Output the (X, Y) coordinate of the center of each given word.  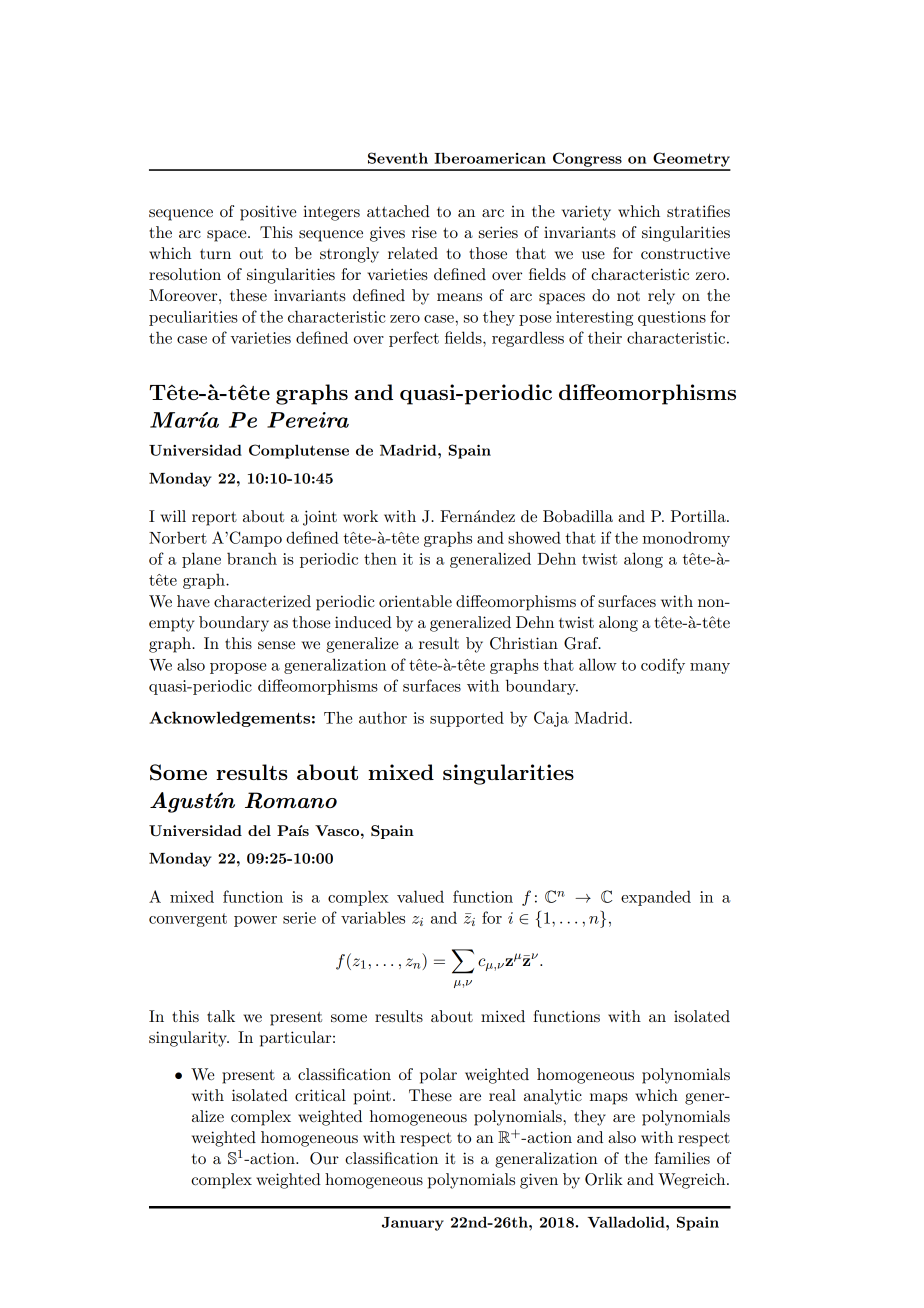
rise (424, 232)
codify (663, 666)
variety (586, 213)
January (413, 1224)
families (682, 1158)
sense (276, 645)
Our (324, 1158)
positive (268, 213)
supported (467, 719)
